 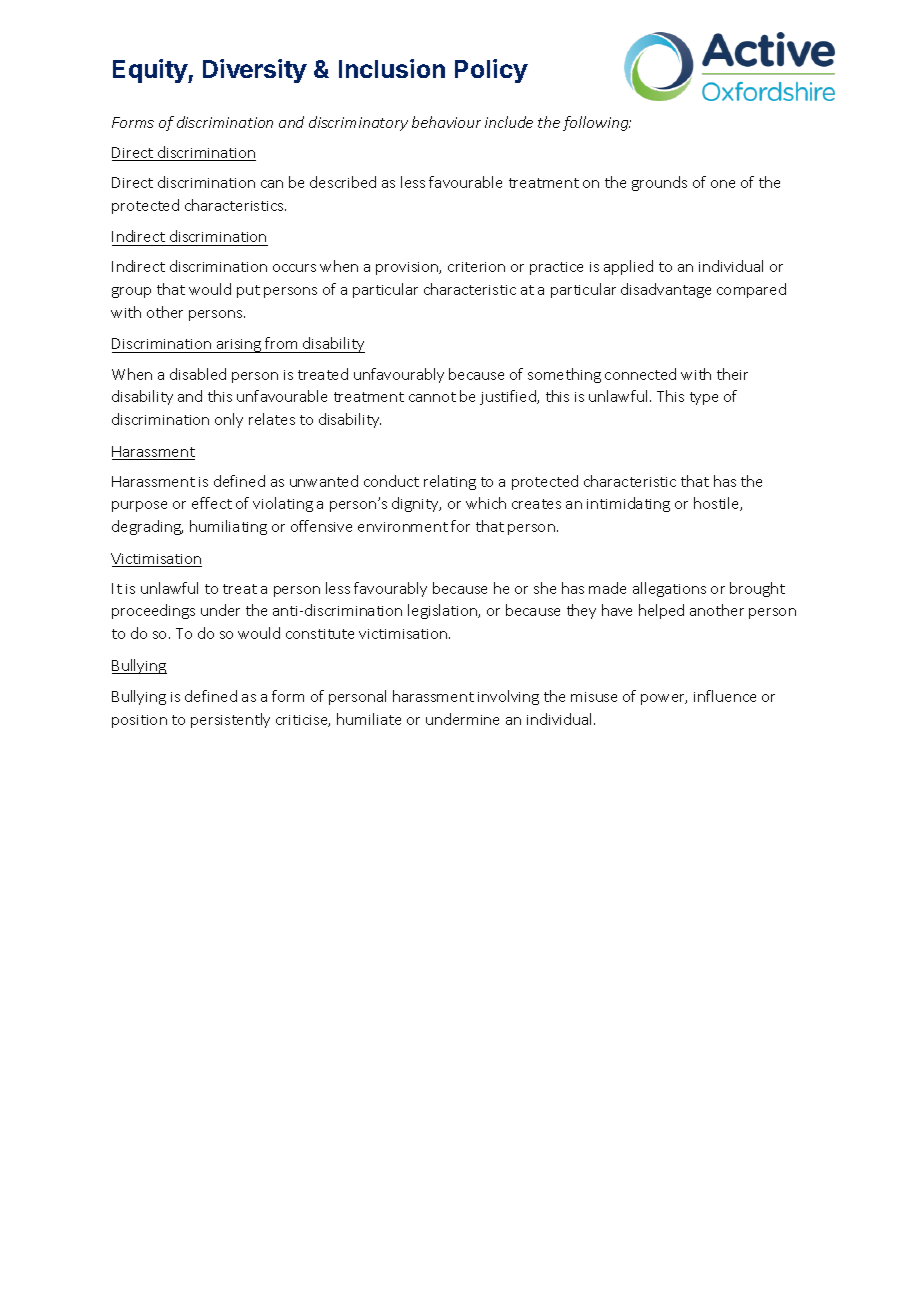 What do you see at coordinates (476, 267) in the image?
I see `criterion` at bounding box center [476, 267].
